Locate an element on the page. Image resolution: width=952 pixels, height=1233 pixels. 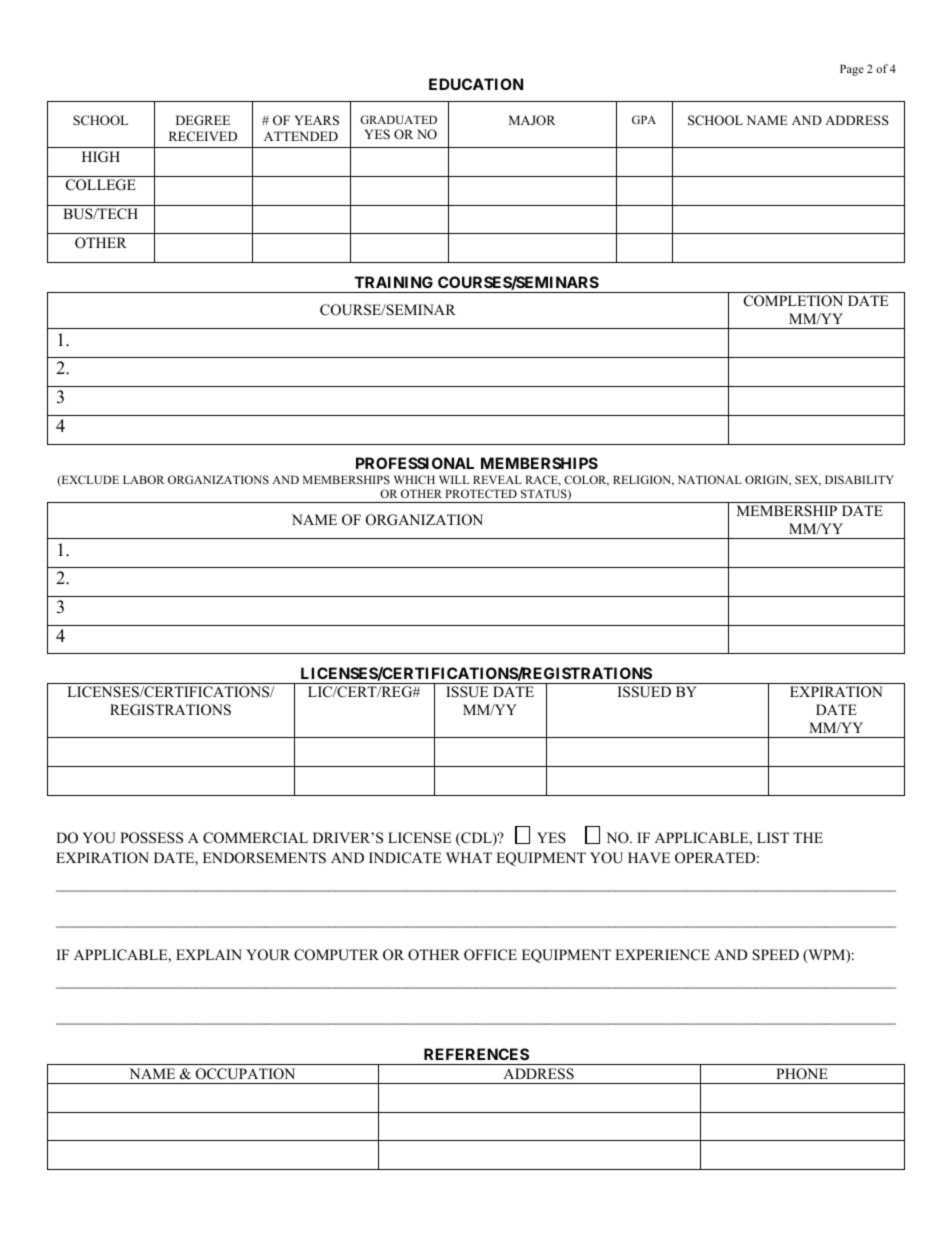
Page is located at coordinates (852, 70).
